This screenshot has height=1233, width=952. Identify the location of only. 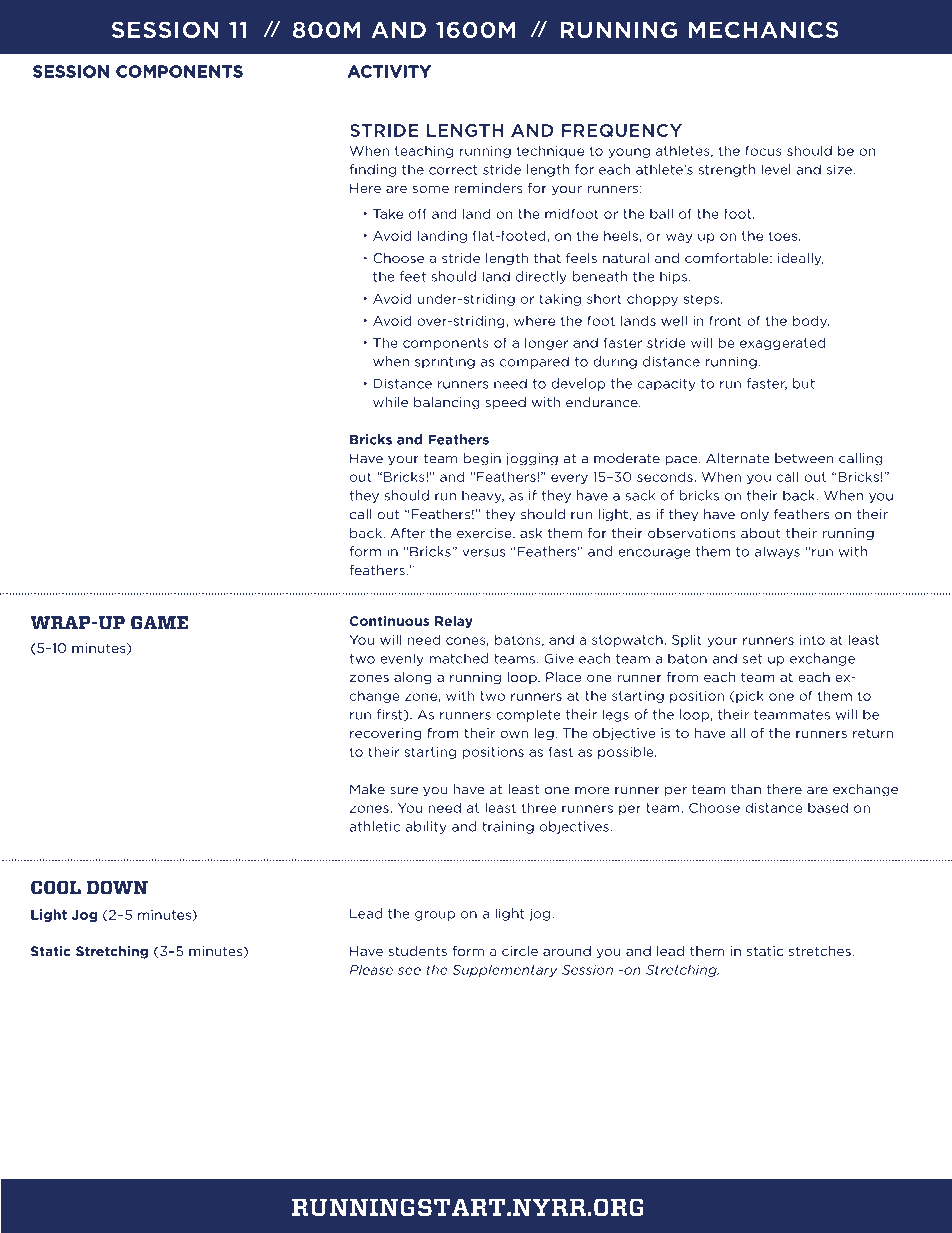
(754, 515).
